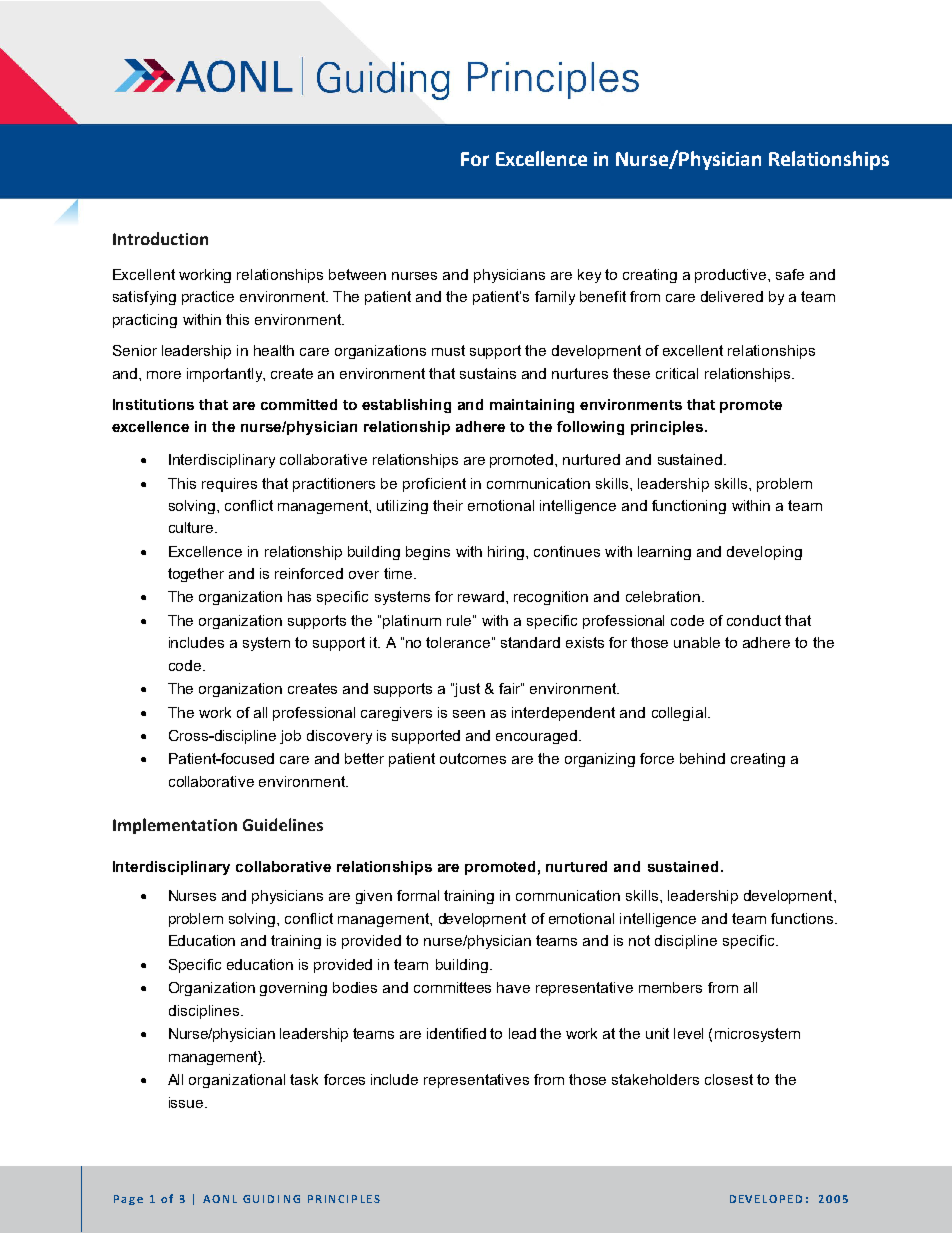 This screenshot has width=952, height=1233. What do you see at coordinates (208, 298) in the screenshot?
I see `practice` at bounding box center [208, 298].
